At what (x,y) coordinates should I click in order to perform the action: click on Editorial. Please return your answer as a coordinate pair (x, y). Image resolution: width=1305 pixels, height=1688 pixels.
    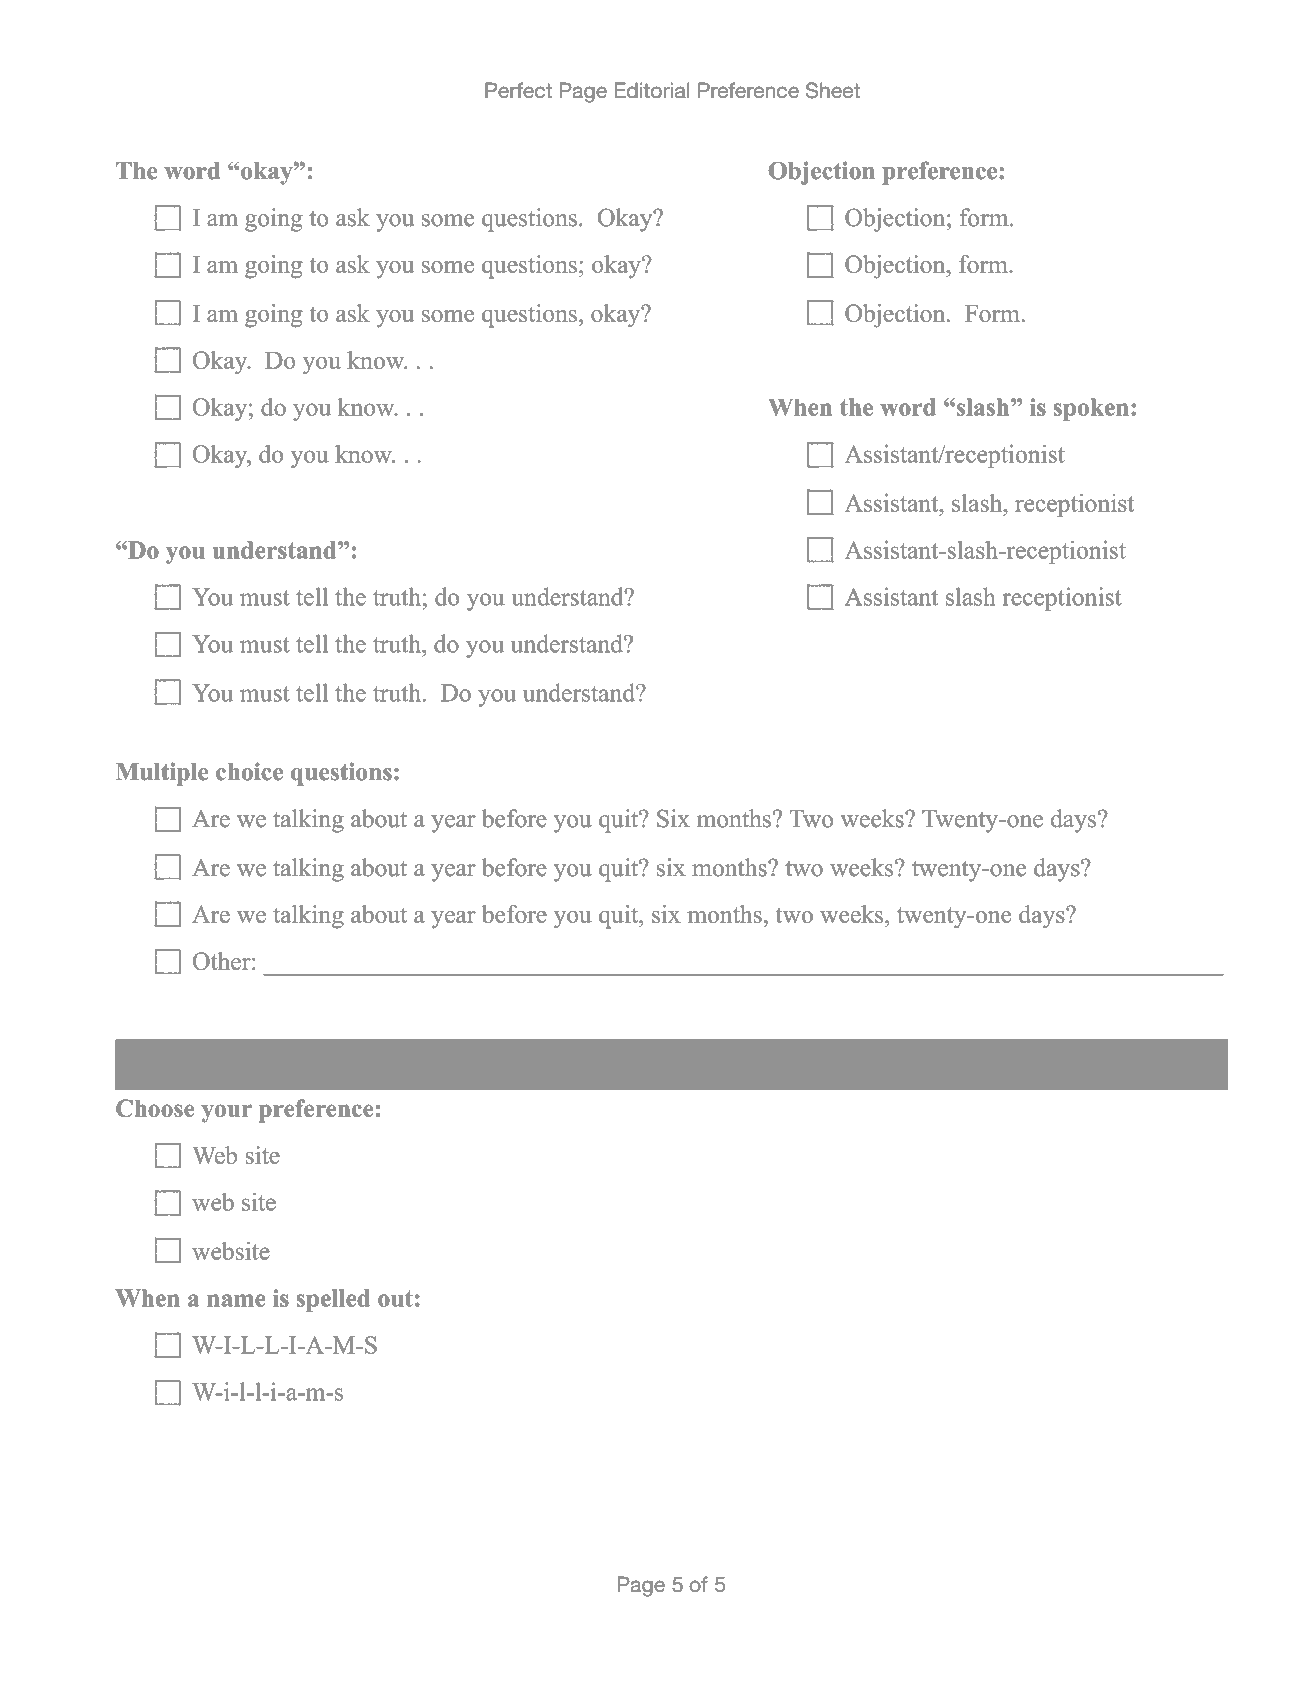
    Looking at the image, I should click on (652, 90).
